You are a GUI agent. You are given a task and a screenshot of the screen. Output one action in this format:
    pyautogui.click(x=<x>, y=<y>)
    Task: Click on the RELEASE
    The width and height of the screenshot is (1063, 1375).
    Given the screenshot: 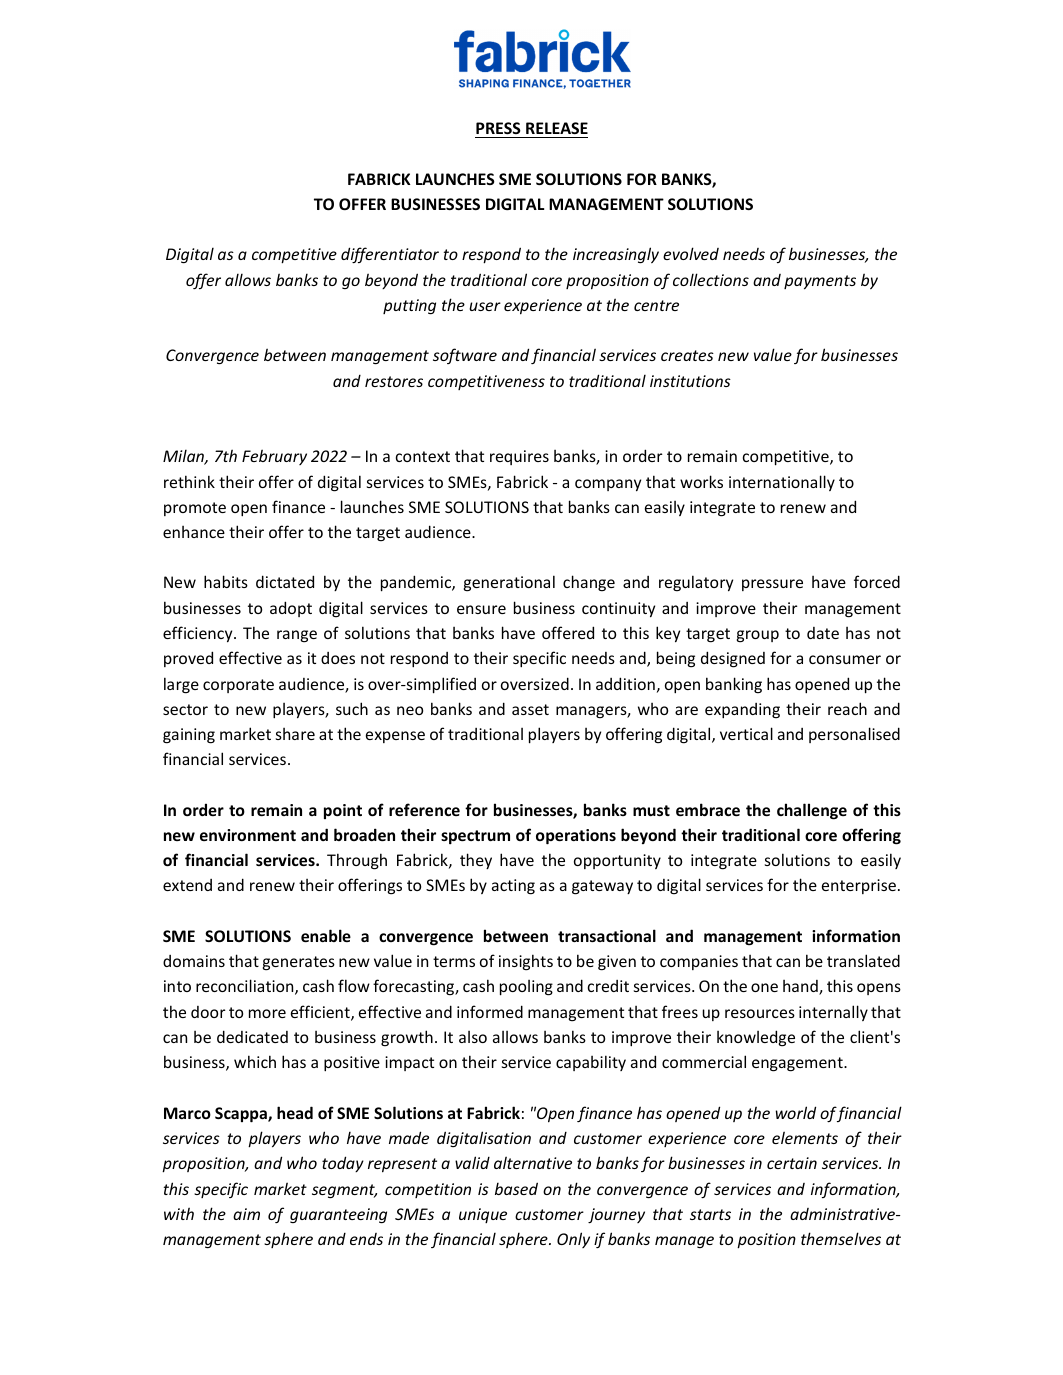 What is the action you would take?
    pyautogui.click(x=557, y=128)
